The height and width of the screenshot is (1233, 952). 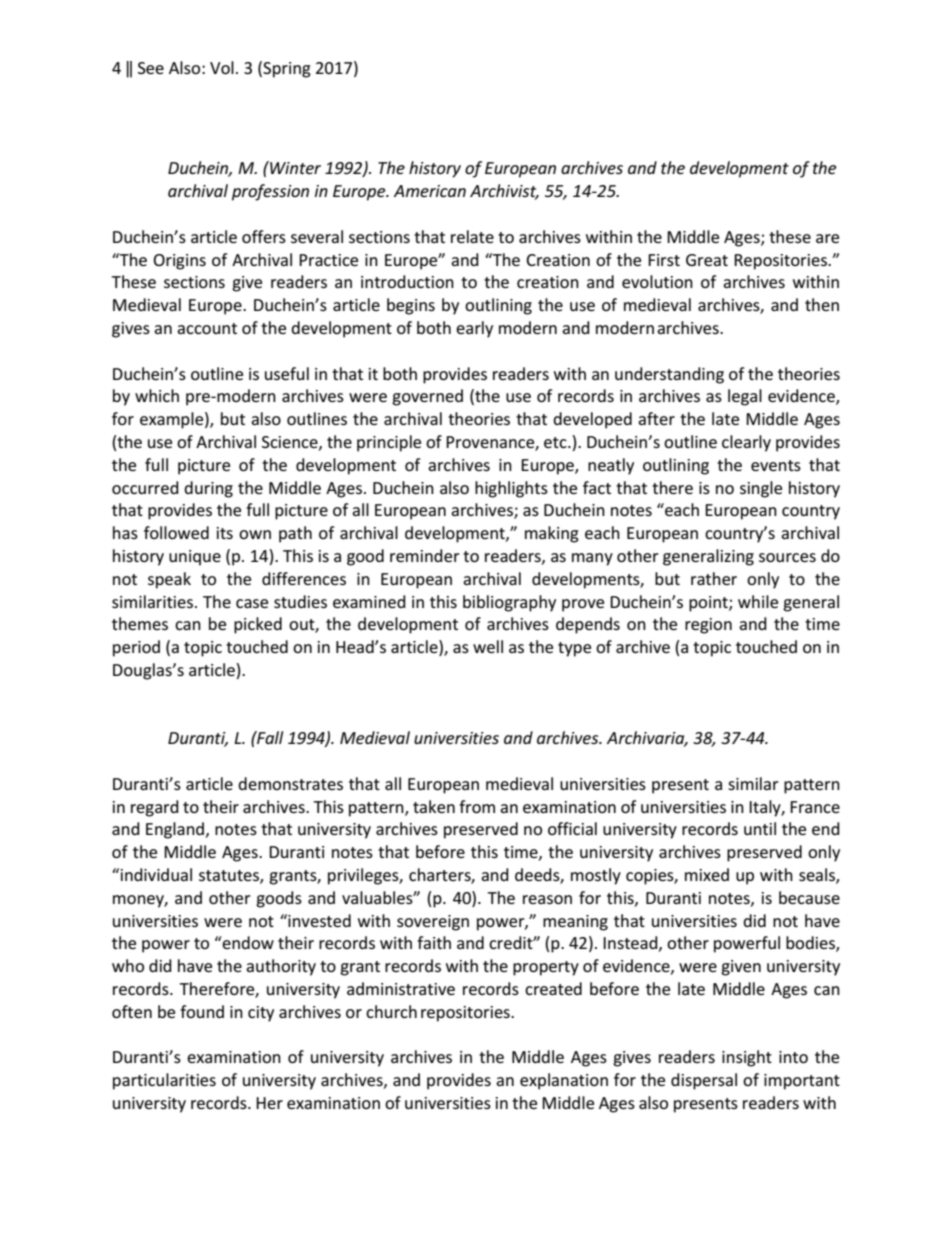 What do you see at coordinates (714, 578) in the screenshot?
I see `rather` at bounding box center [714, 578].
